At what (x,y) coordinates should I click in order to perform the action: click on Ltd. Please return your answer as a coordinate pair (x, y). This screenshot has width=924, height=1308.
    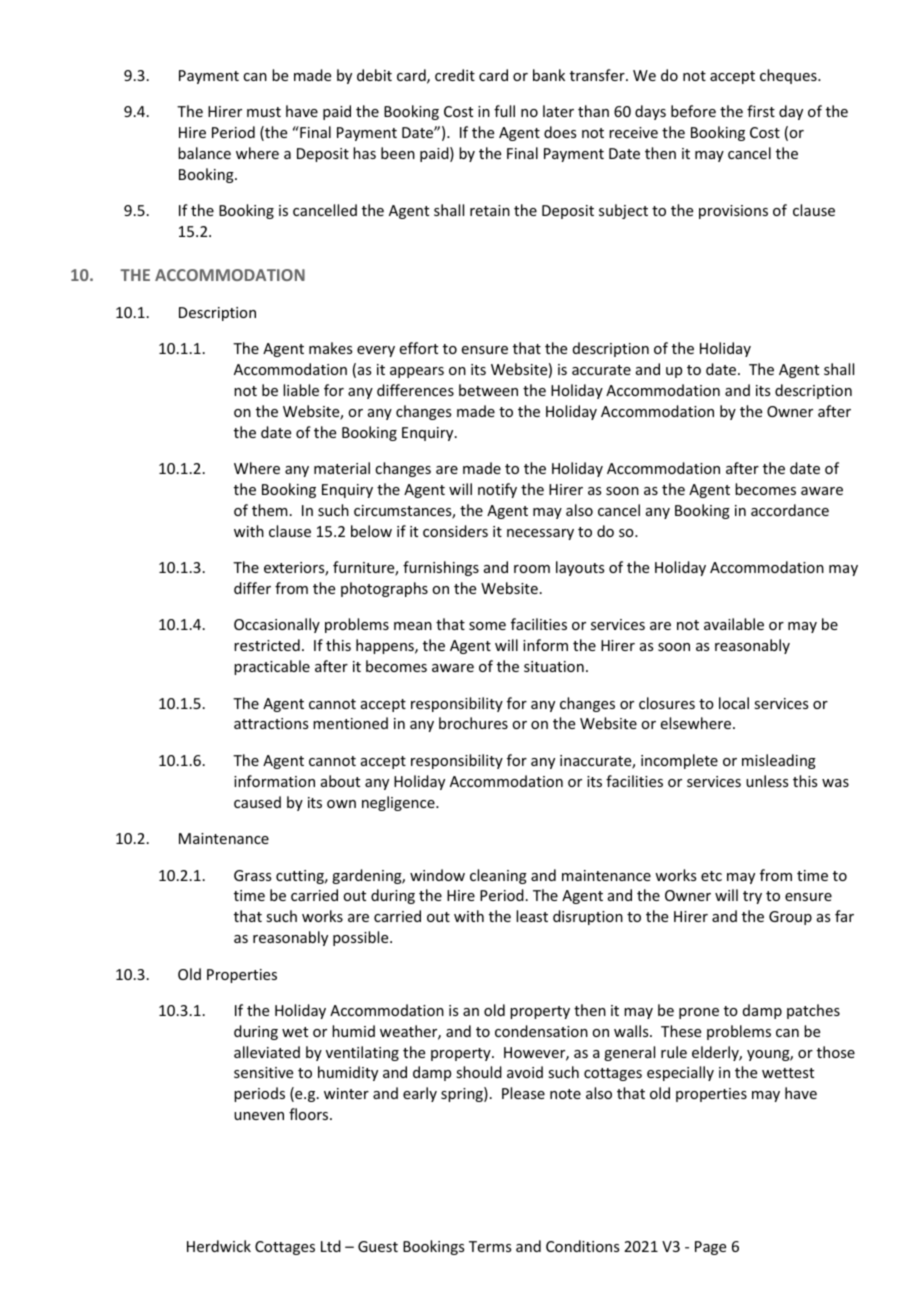
    Looking at the image, I should click on (331, 1246).
